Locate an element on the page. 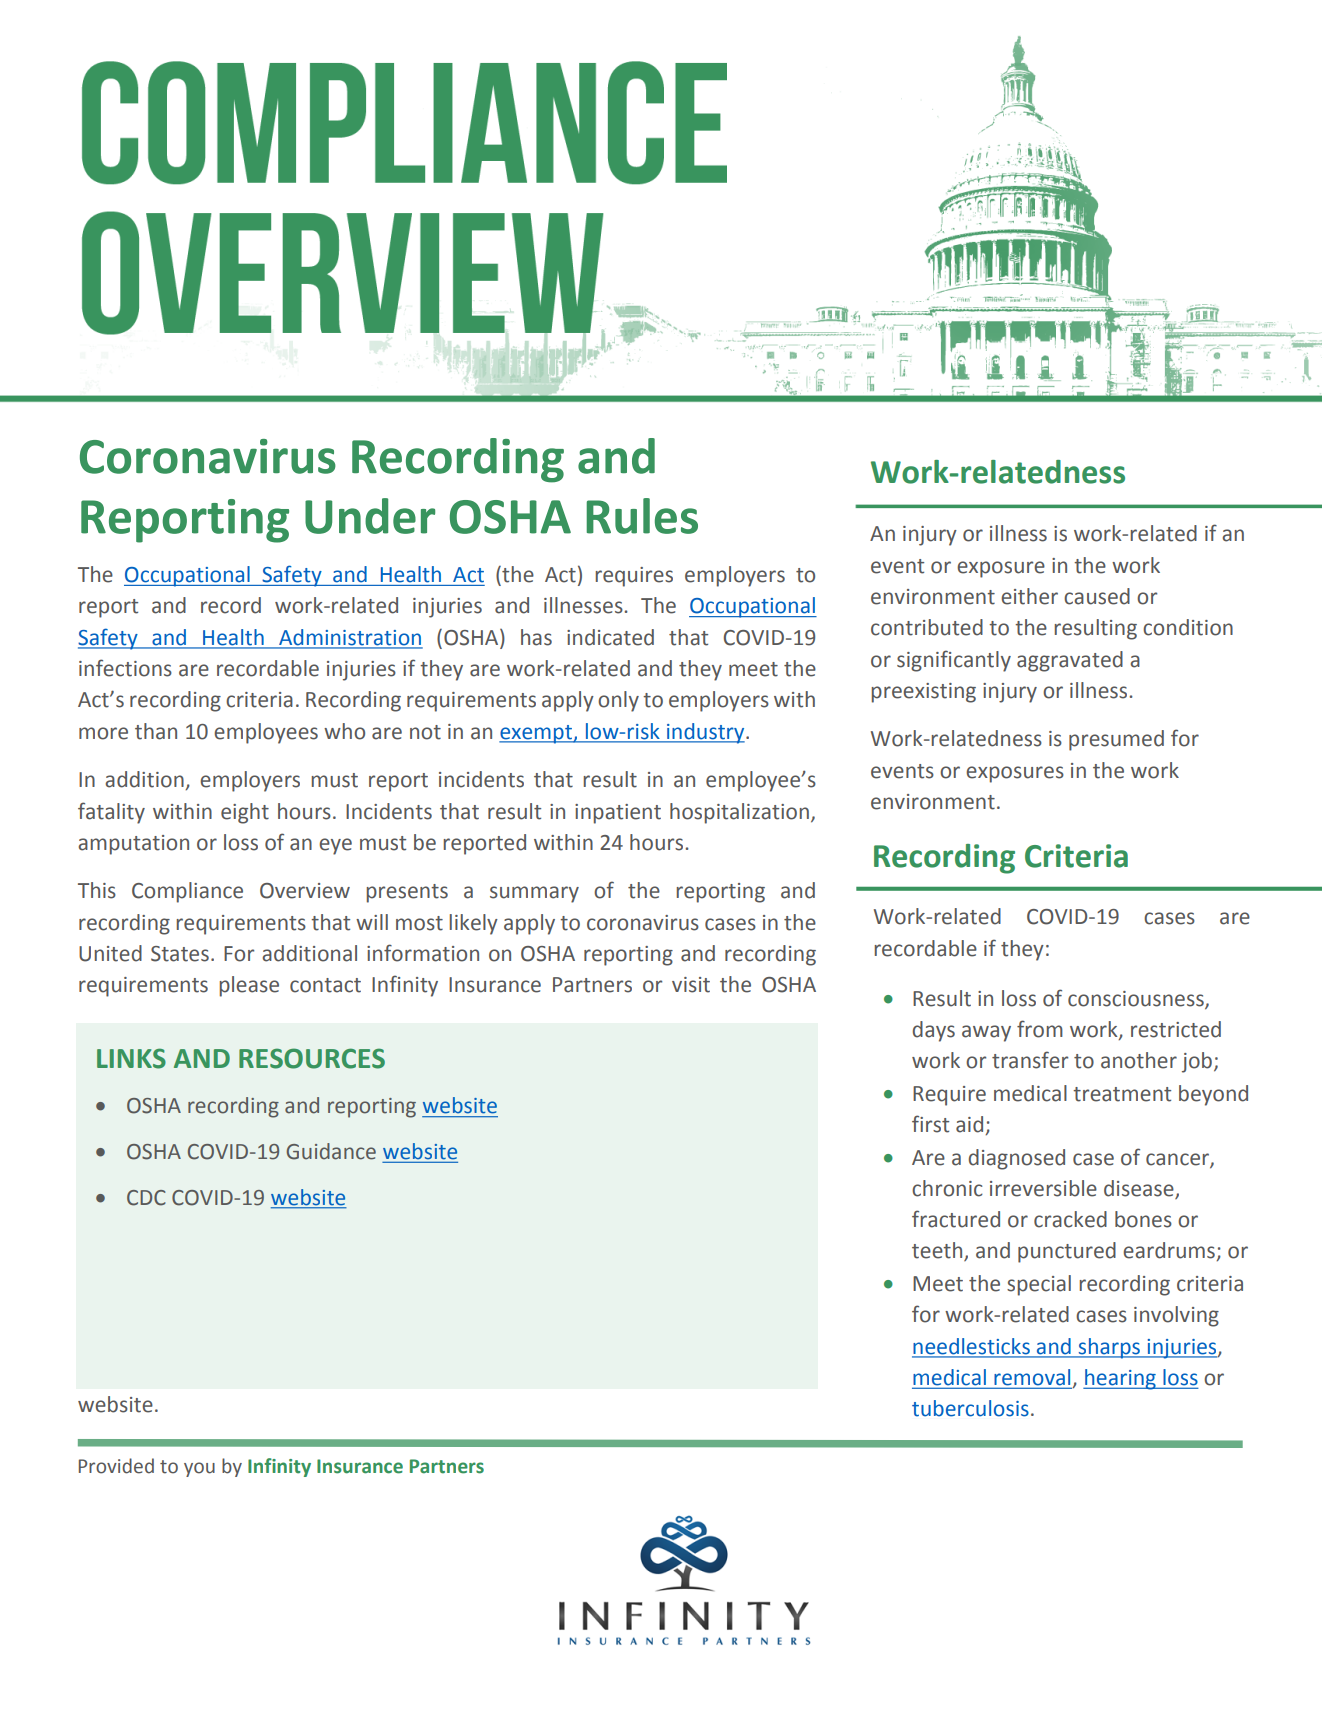  Under is located at coordinates (370, 516).
